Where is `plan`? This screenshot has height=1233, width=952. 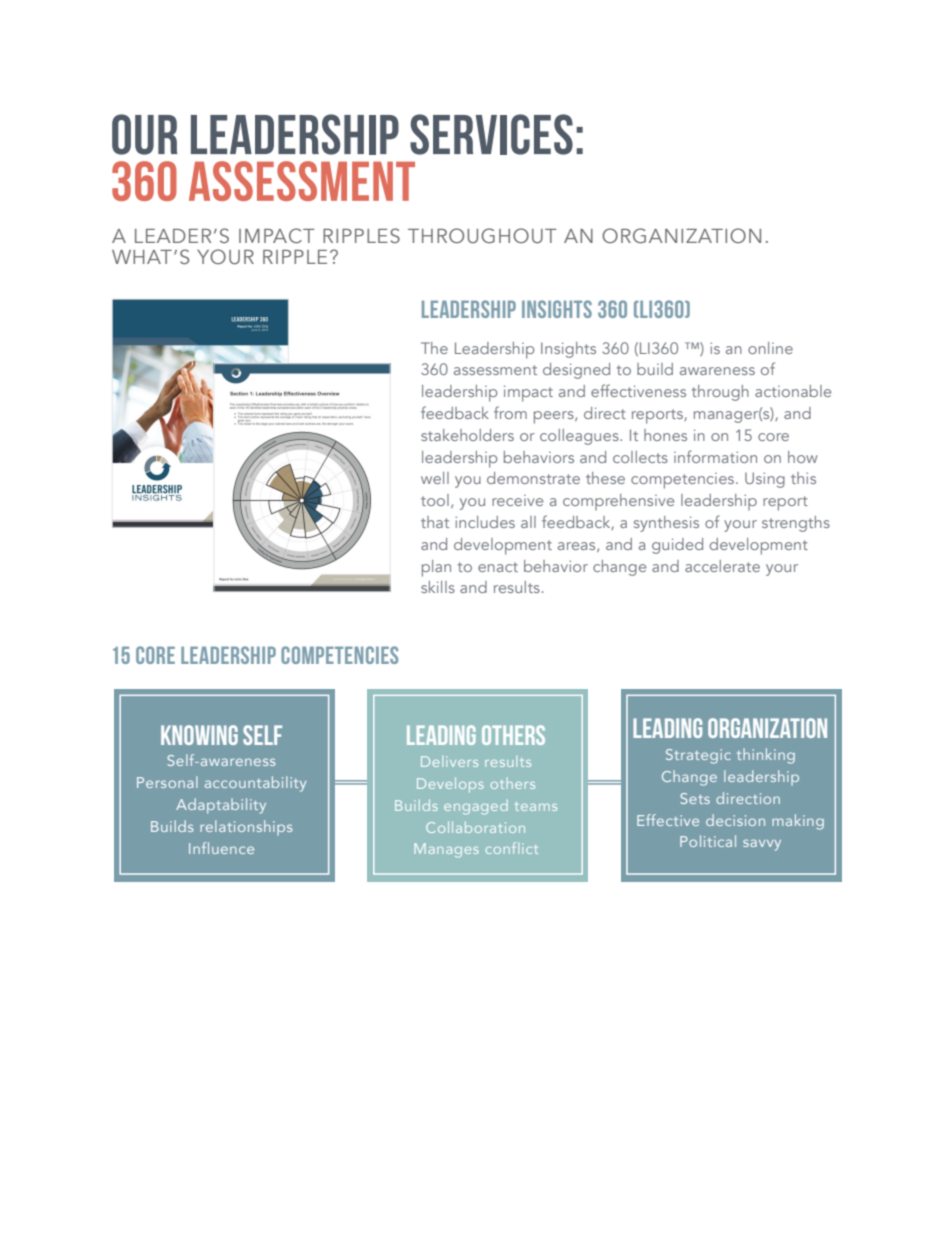
plan is located at coordinates (436, 568).
